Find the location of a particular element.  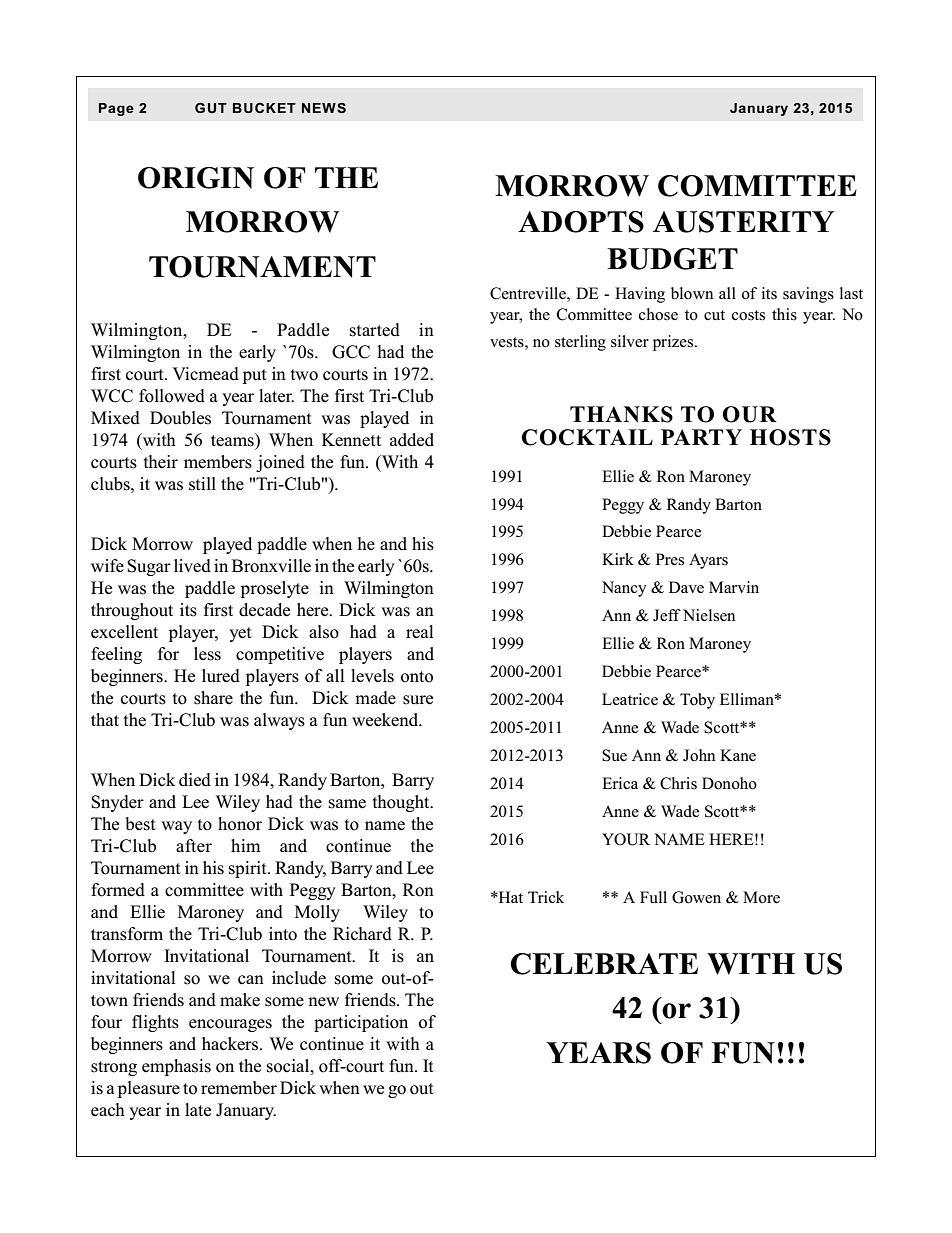

GUT is located at coordinates (211, 108).
